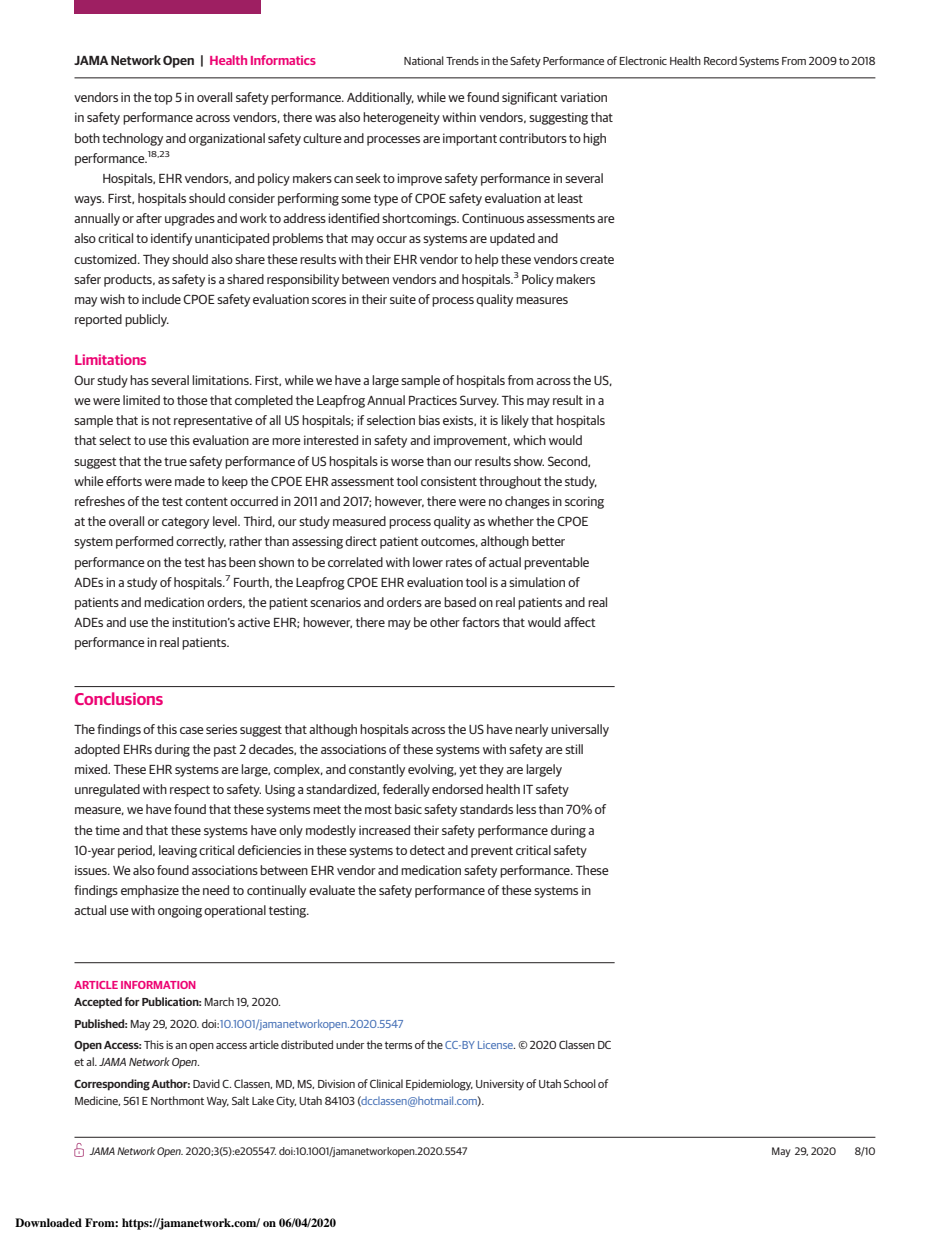 The width and height of the document is (952, 1233). Describe the element at coordinates (643, 60) in the document. I see `Electronic` at that location.
